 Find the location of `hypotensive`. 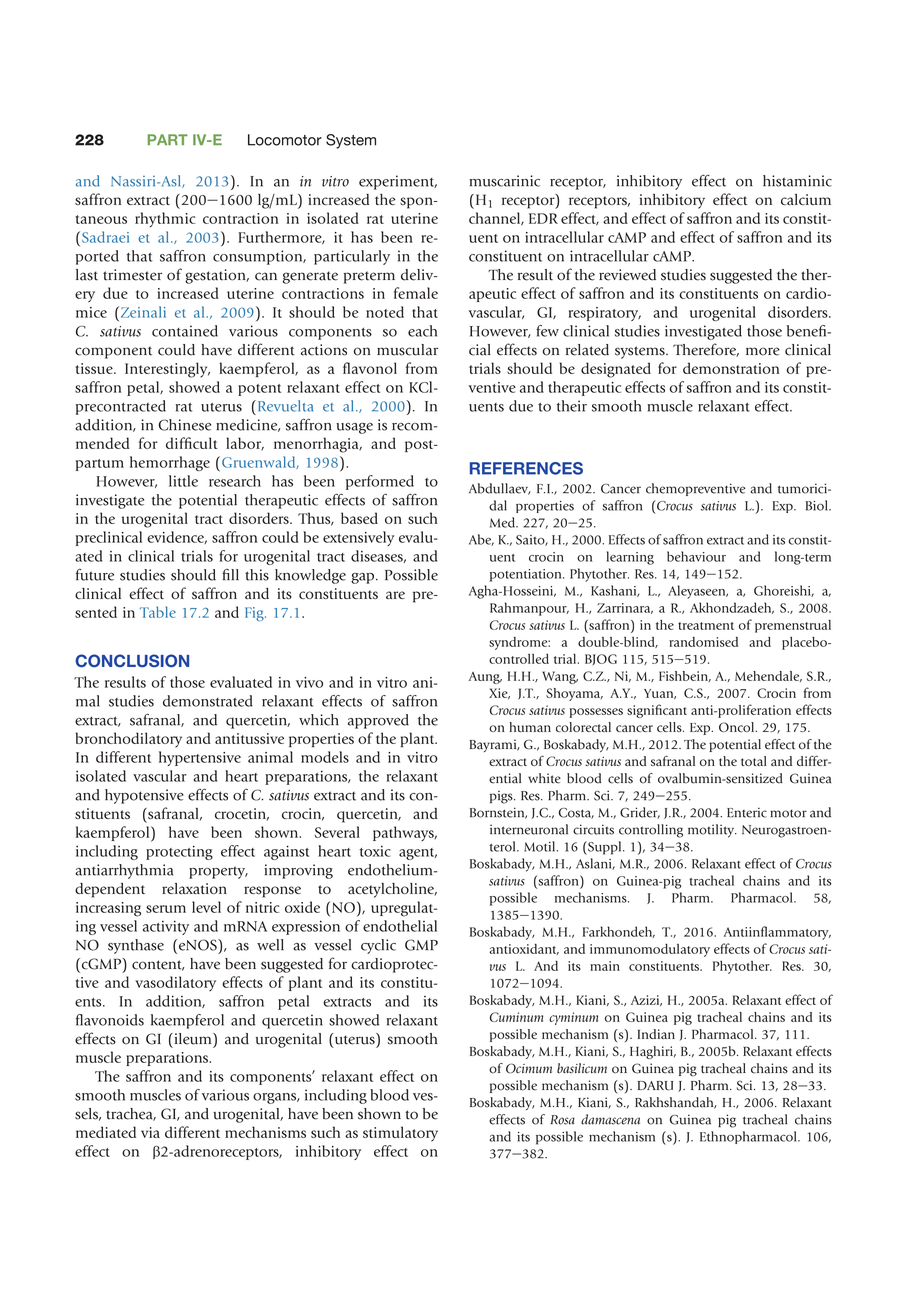

hypotensive is located at coordinates (144, 796).
